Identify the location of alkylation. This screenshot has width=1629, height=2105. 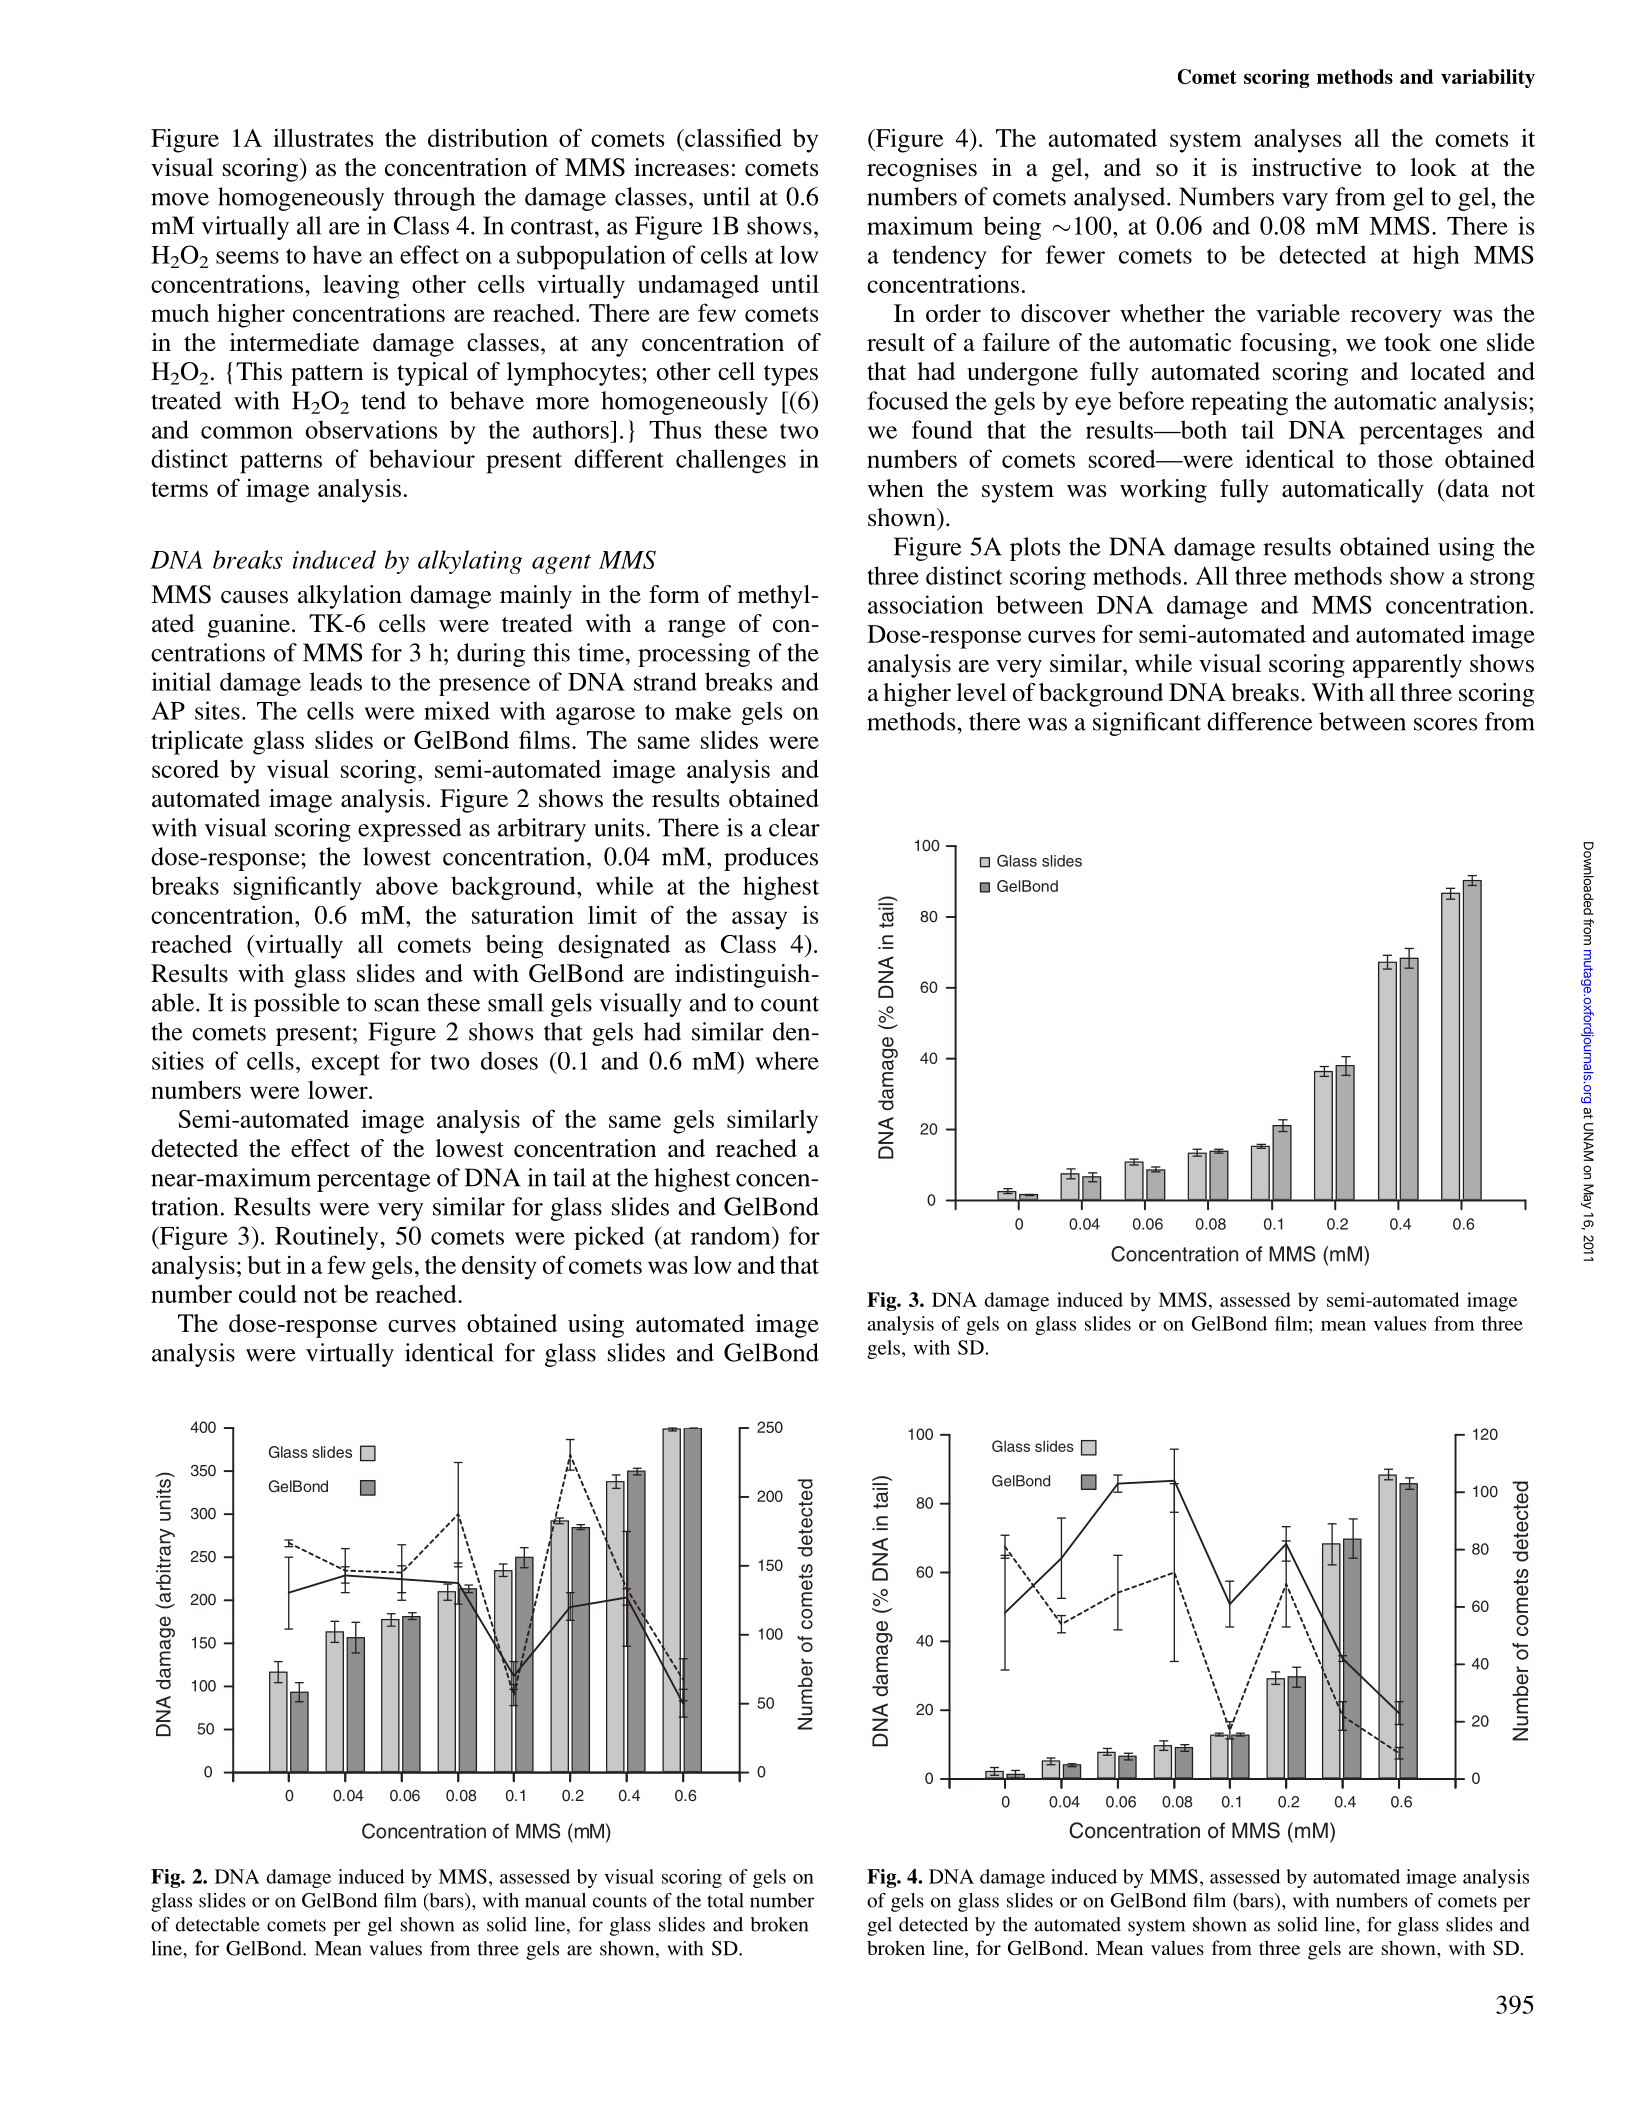
(350, 597).
